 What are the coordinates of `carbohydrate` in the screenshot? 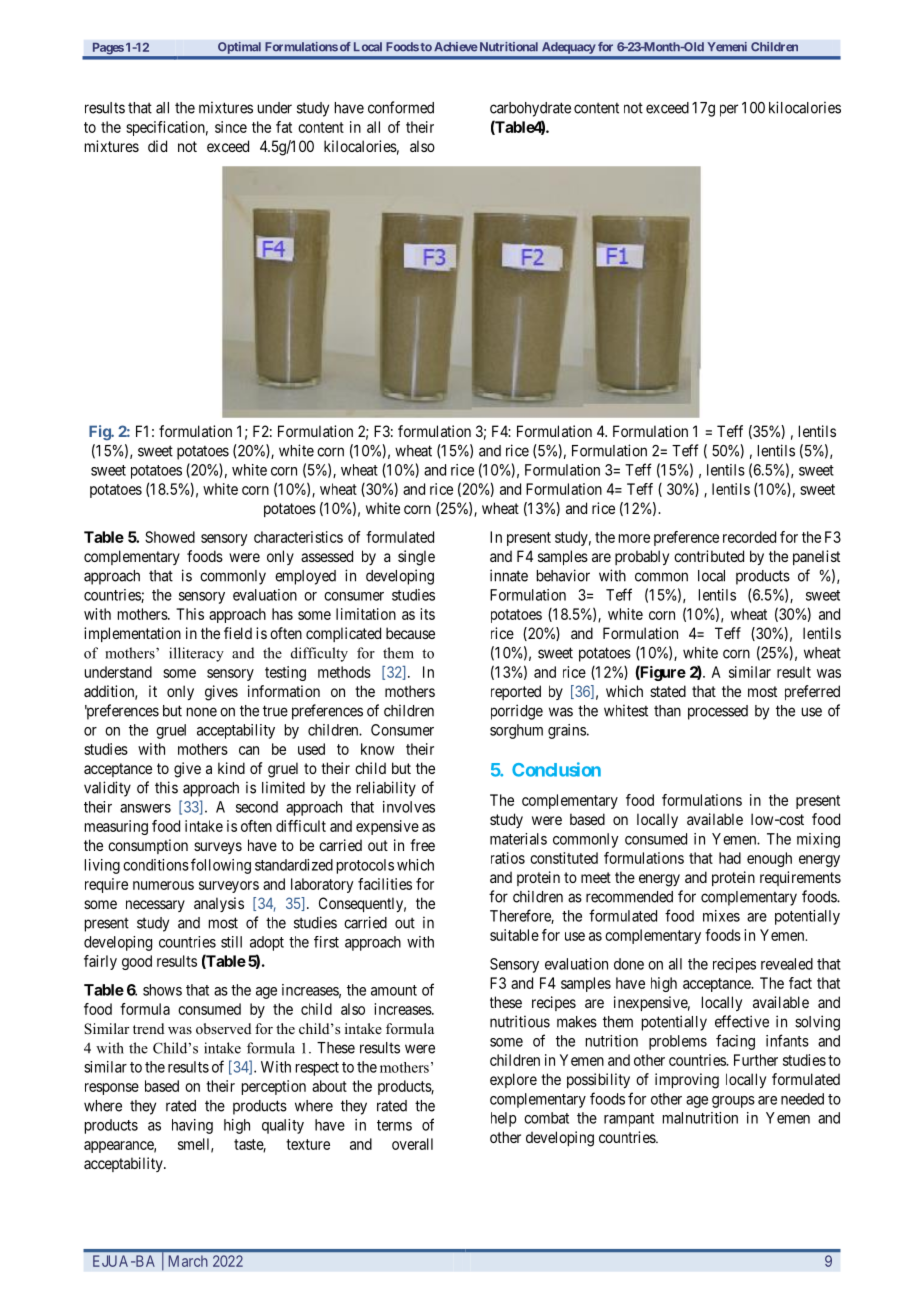 It's located at (530, 109).
